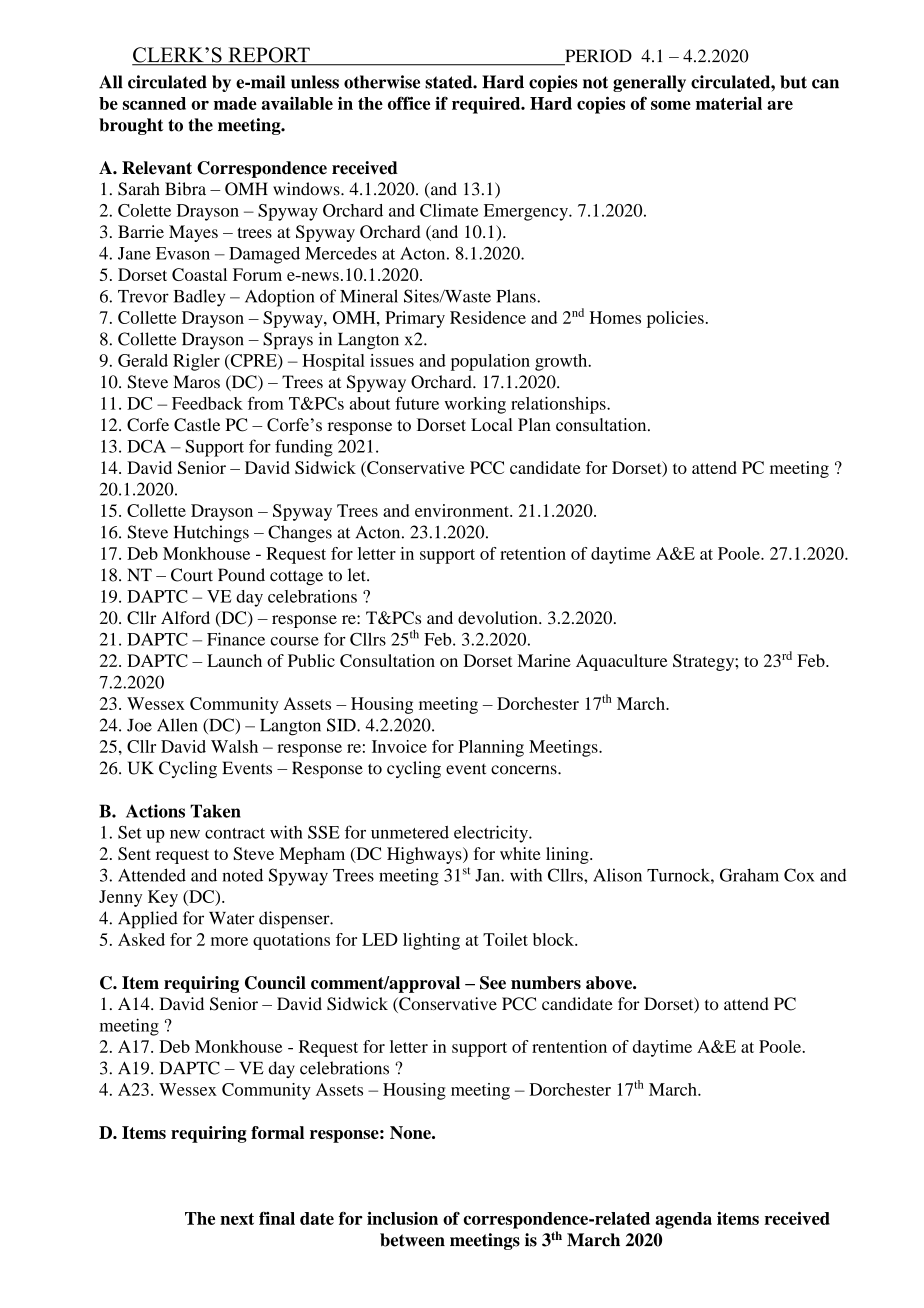 This screenshot has height=1308, width=924. Describe the element at coordinates (234, 660) in the screenshot. I see `Launch` at that location.
